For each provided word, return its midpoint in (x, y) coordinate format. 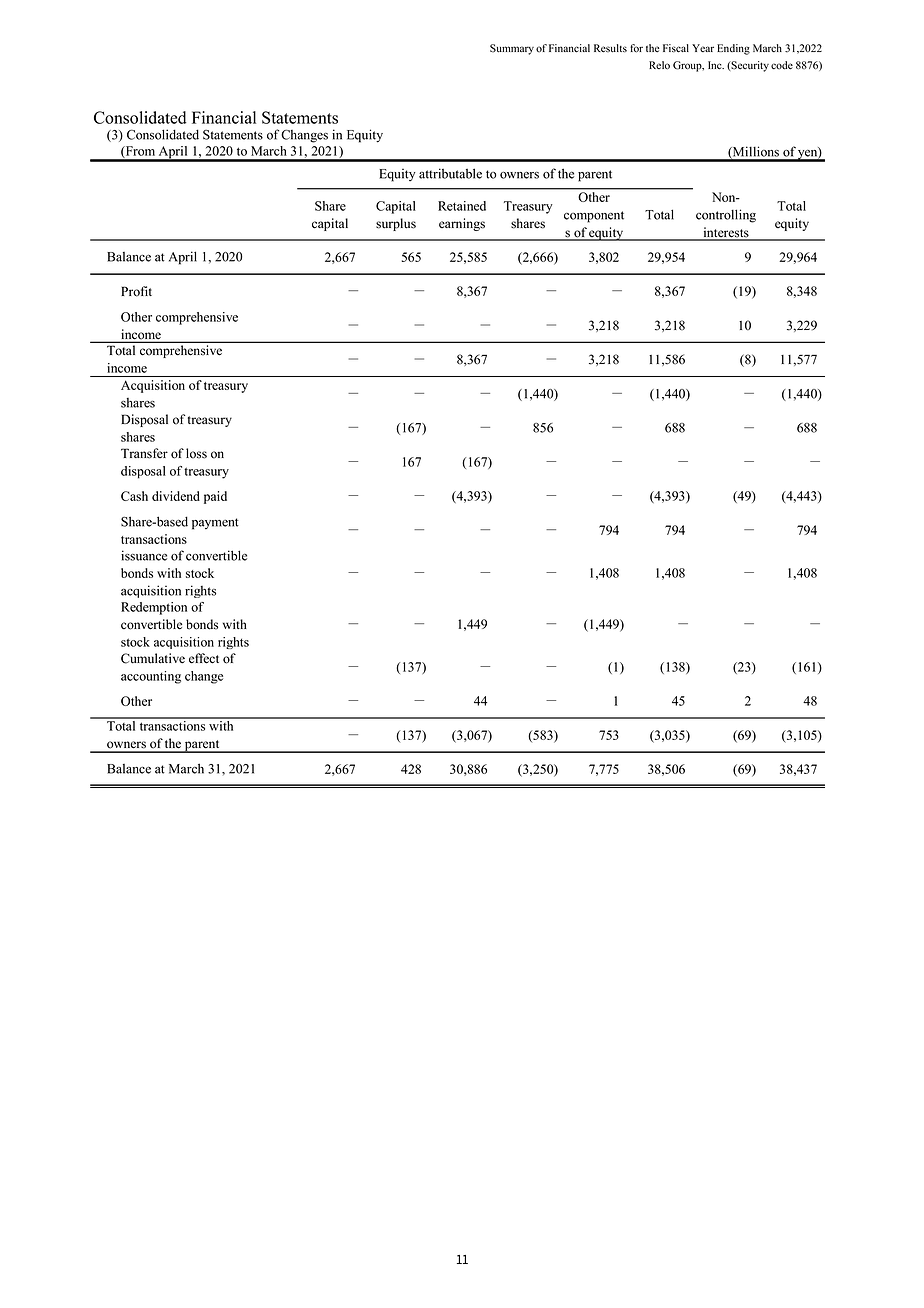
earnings (462, 224)
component (594, 217)
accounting (151, 677)
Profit (136, 291)
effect (204, 658)
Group (688, 66)
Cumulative (153, 658)
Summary (512, 49)
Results (610, 48)
